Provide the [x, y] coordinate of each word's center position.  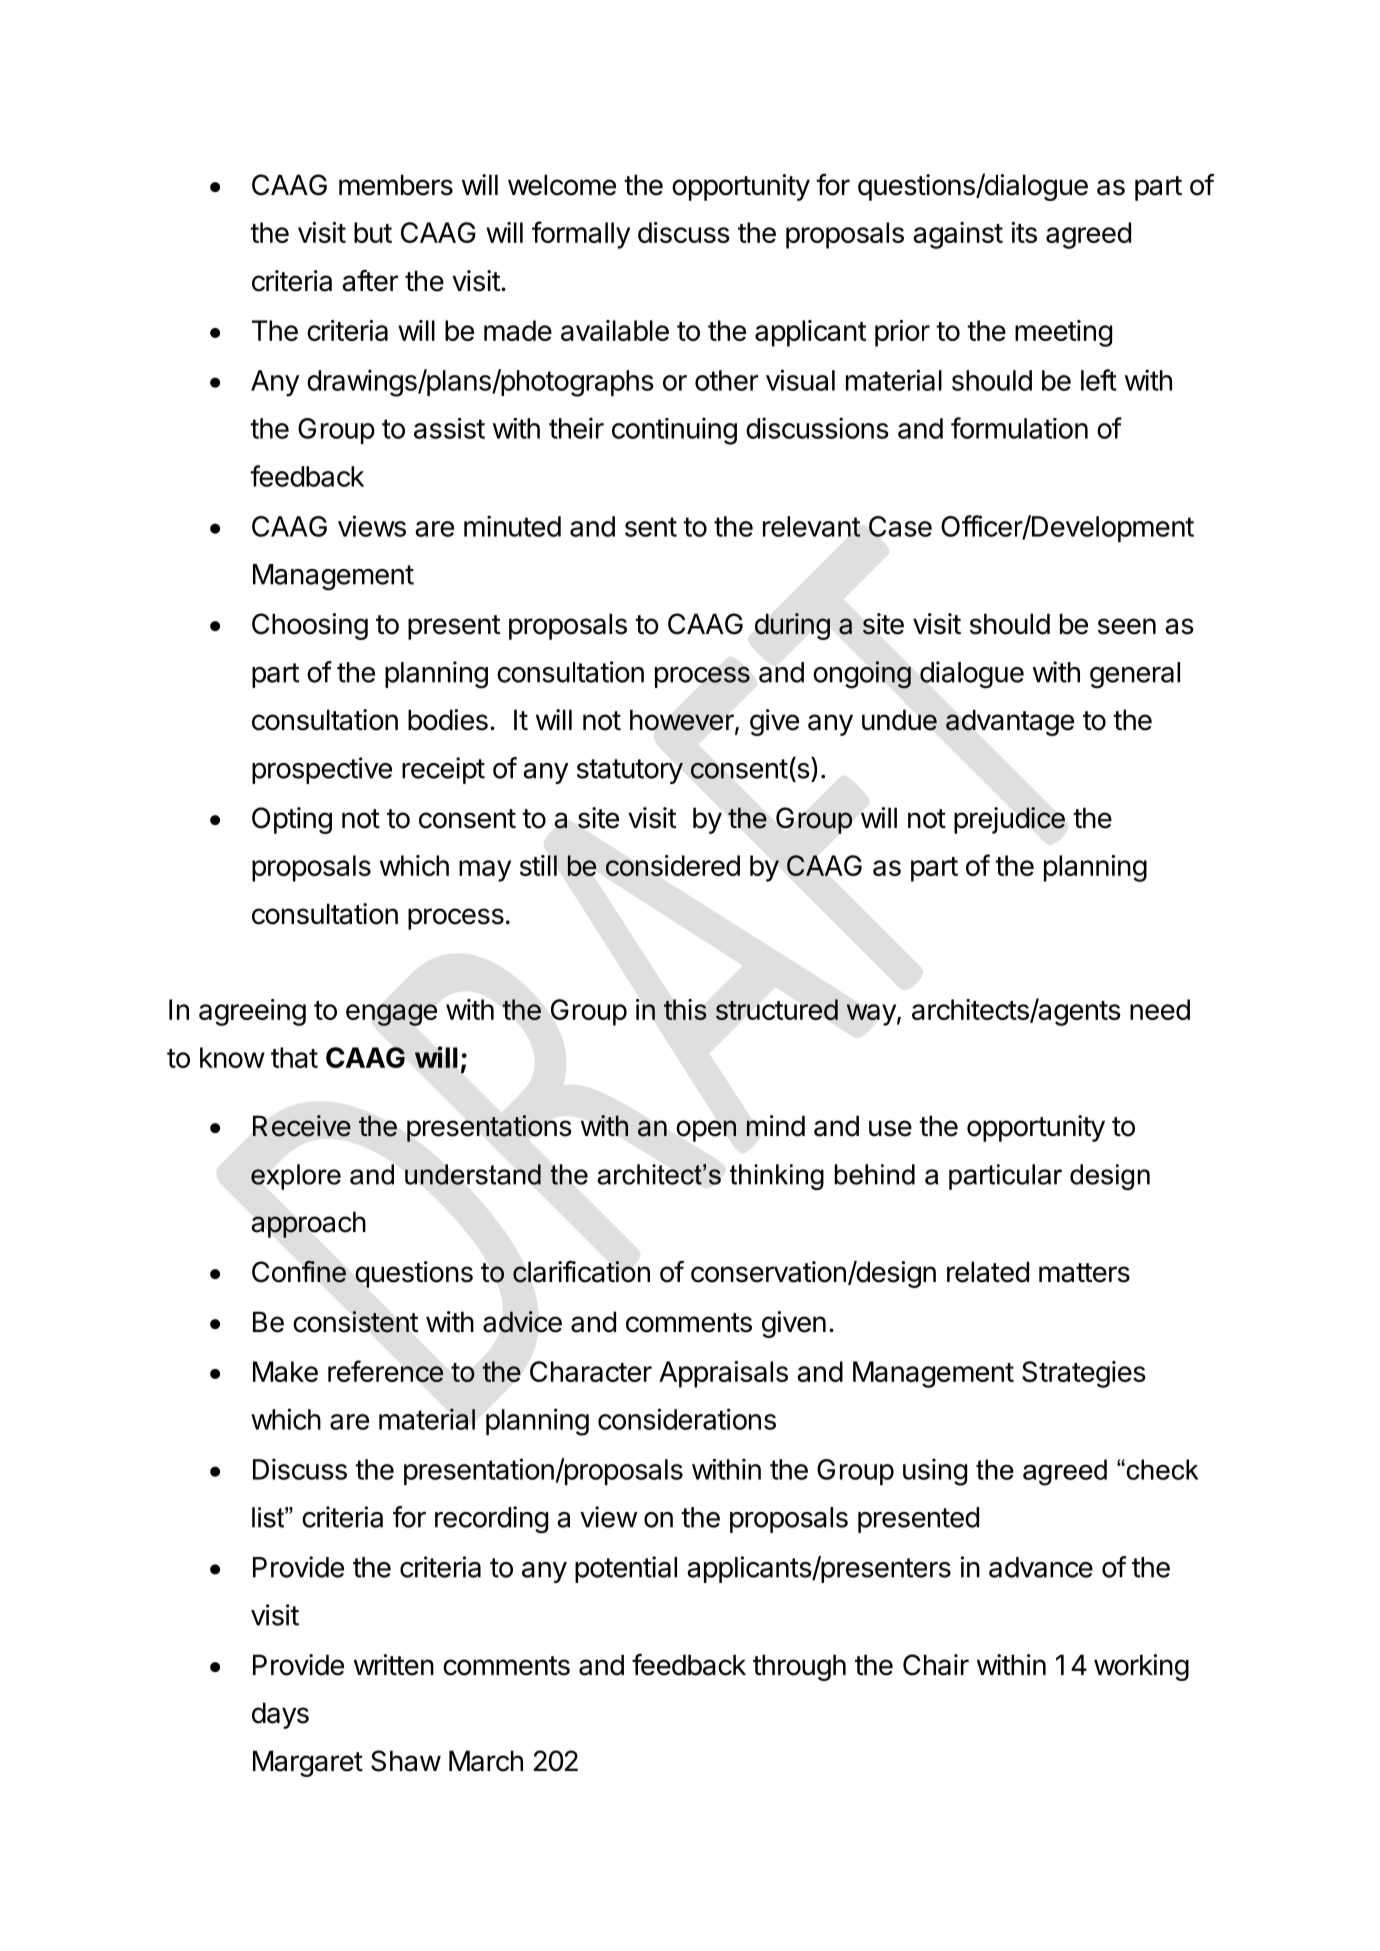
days [280, 1715]
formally [581, 235]
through [799, 1667]
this [685, 1009]
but [373, 232]
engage [391, 1015]
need [1160, 1009]
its [1024, 232]
